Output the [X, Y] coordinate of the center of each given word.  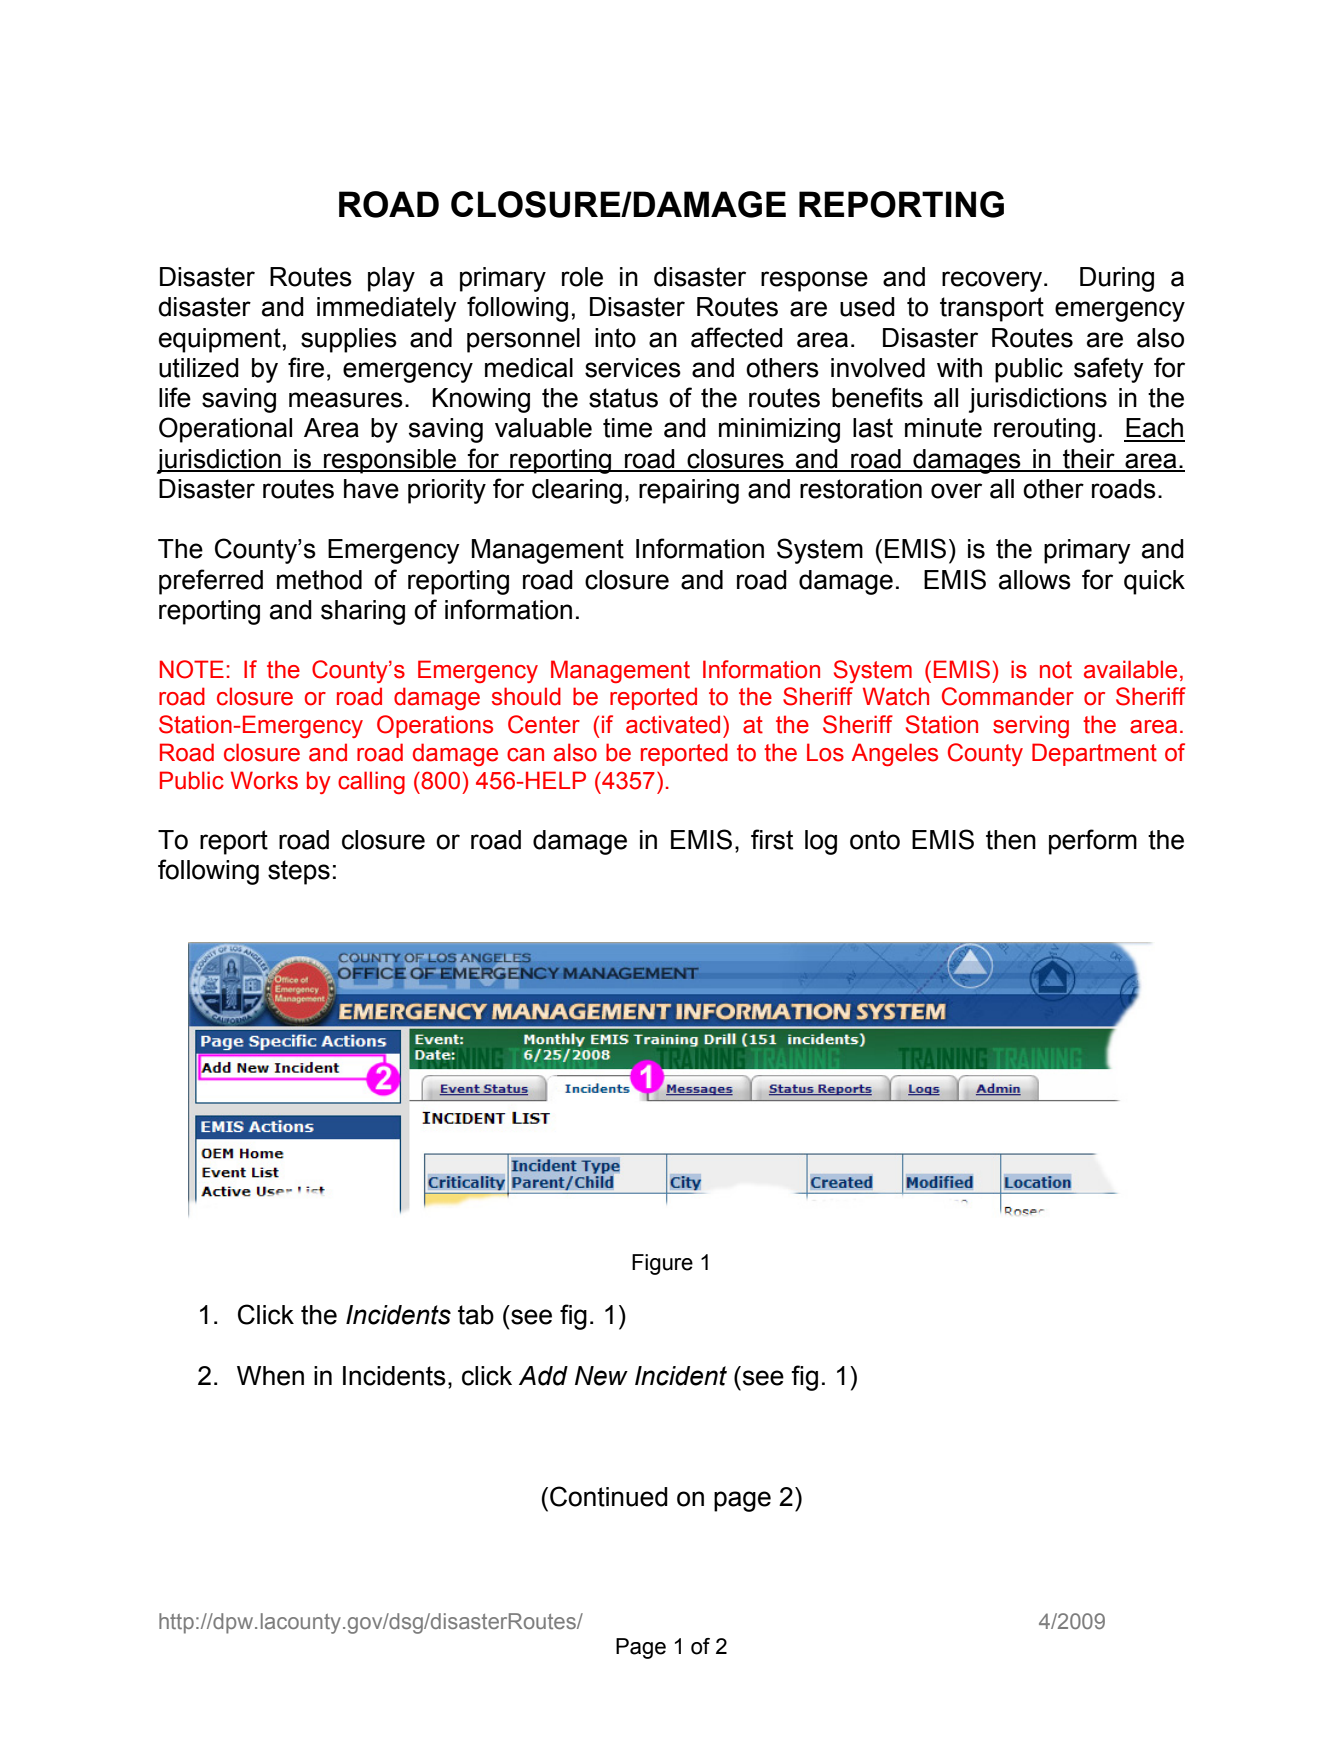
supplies [349, 340]
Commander [1008, 696]
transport [992, 309]
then [1011, 840]
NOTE [192, 669]
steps [299, 872]
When [270, 1376]
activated [673, 724]
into [615, 338]
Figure [662, 1264]
